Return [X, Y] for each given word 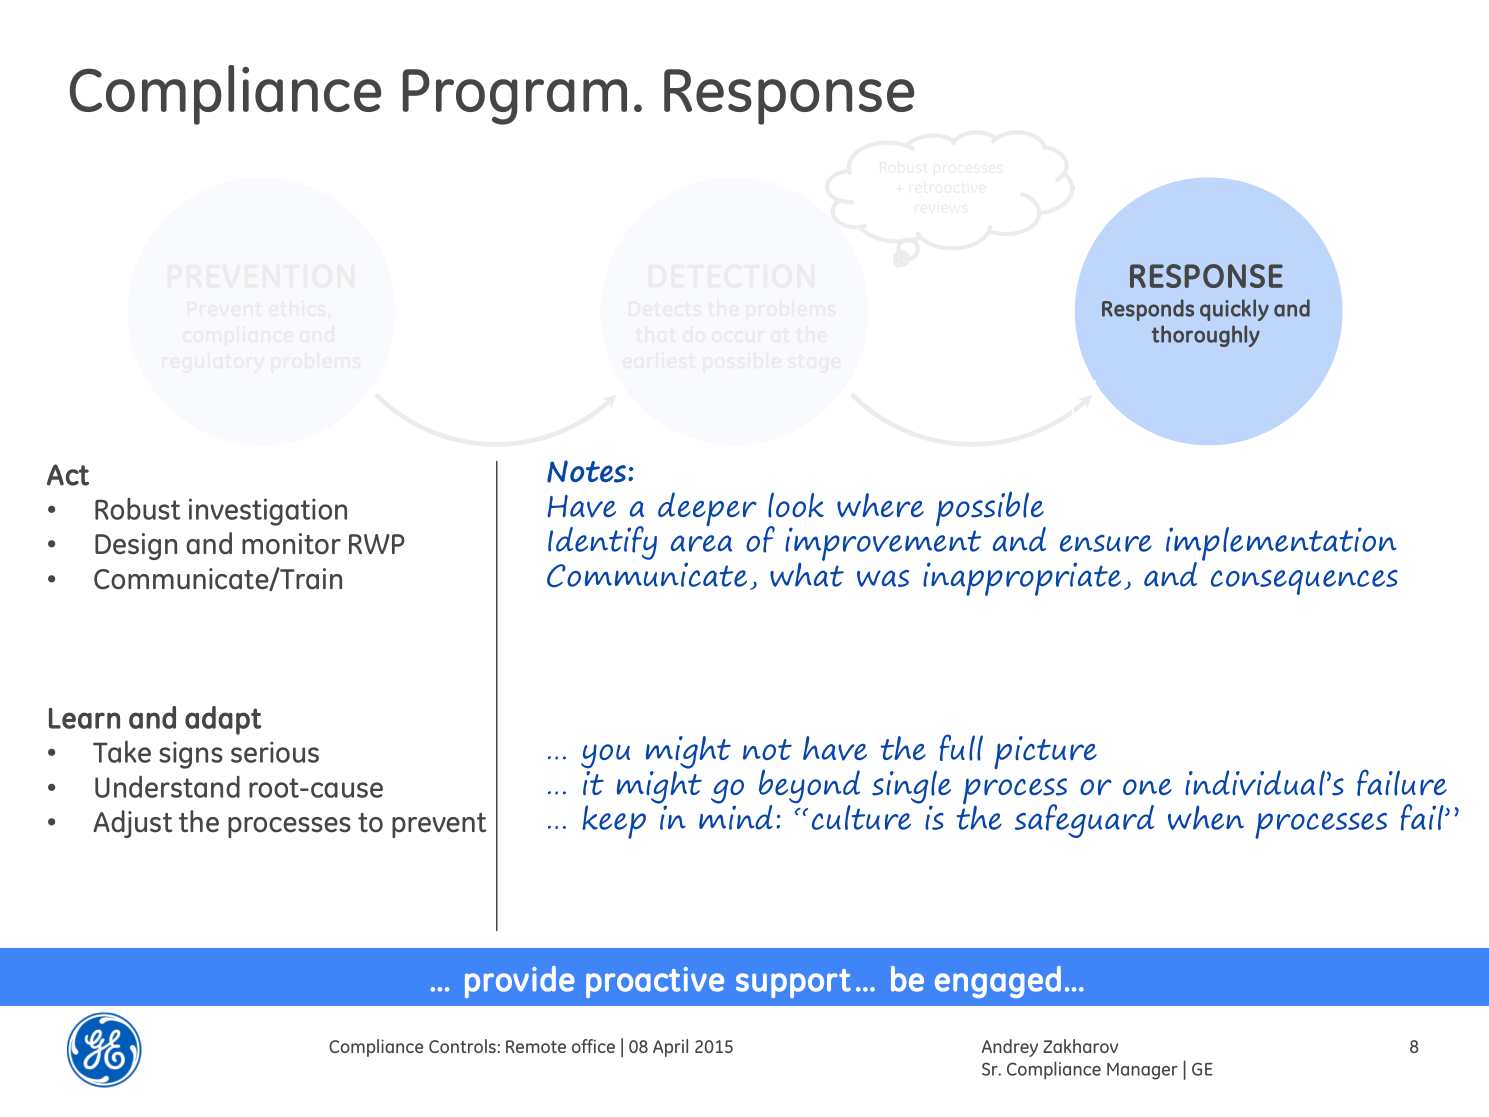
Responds [1148, 310]
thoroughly [1206, 336]
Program [515, 97]
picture [1045, 752]
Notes [588, 471]
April [670, 1048]
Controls [462, 1046]
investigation [268, 512]
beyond [809, 787]
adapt [223, 720]
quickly [1234, 310]
